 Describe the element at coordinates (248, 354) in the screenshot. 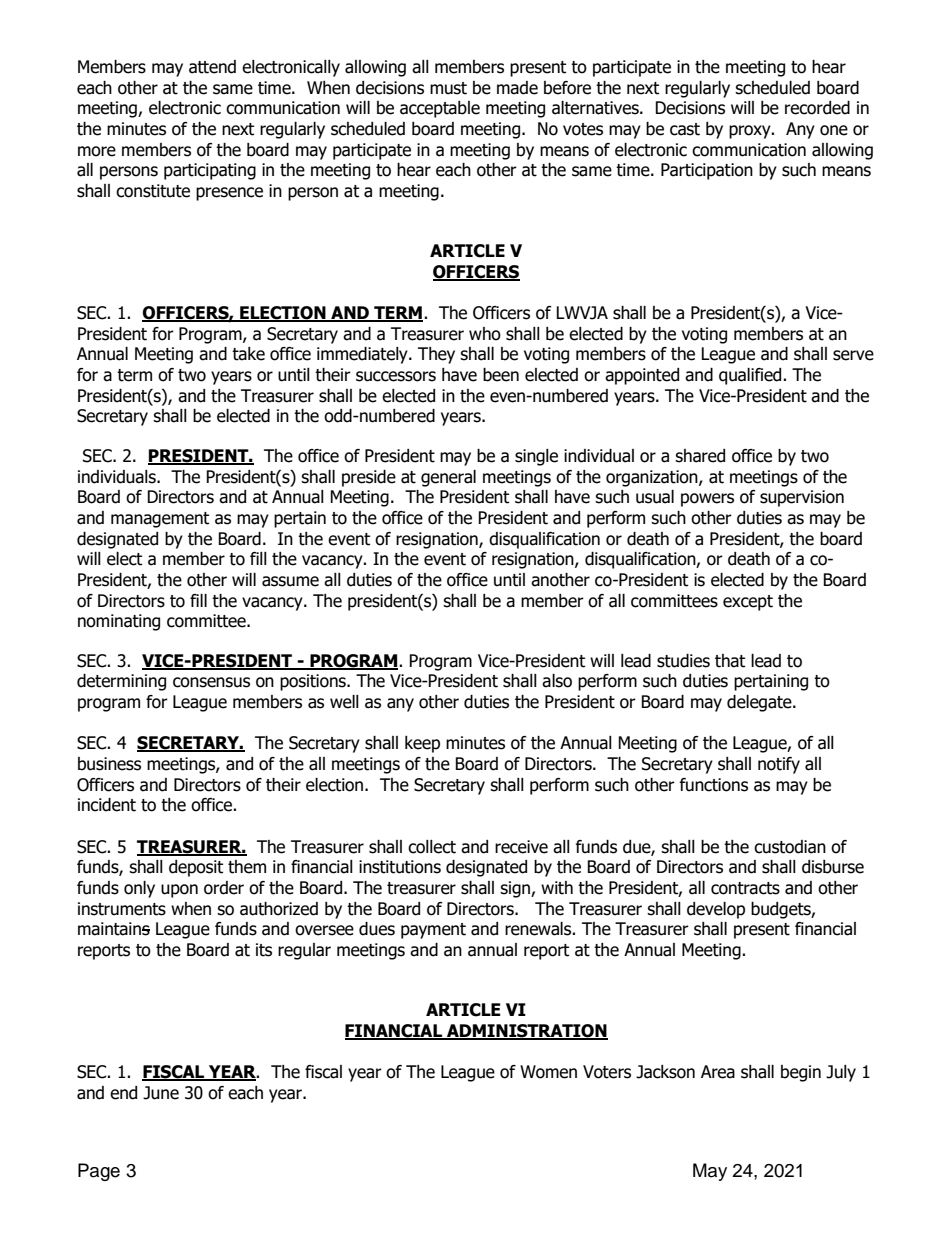

I see `take` at that location.
